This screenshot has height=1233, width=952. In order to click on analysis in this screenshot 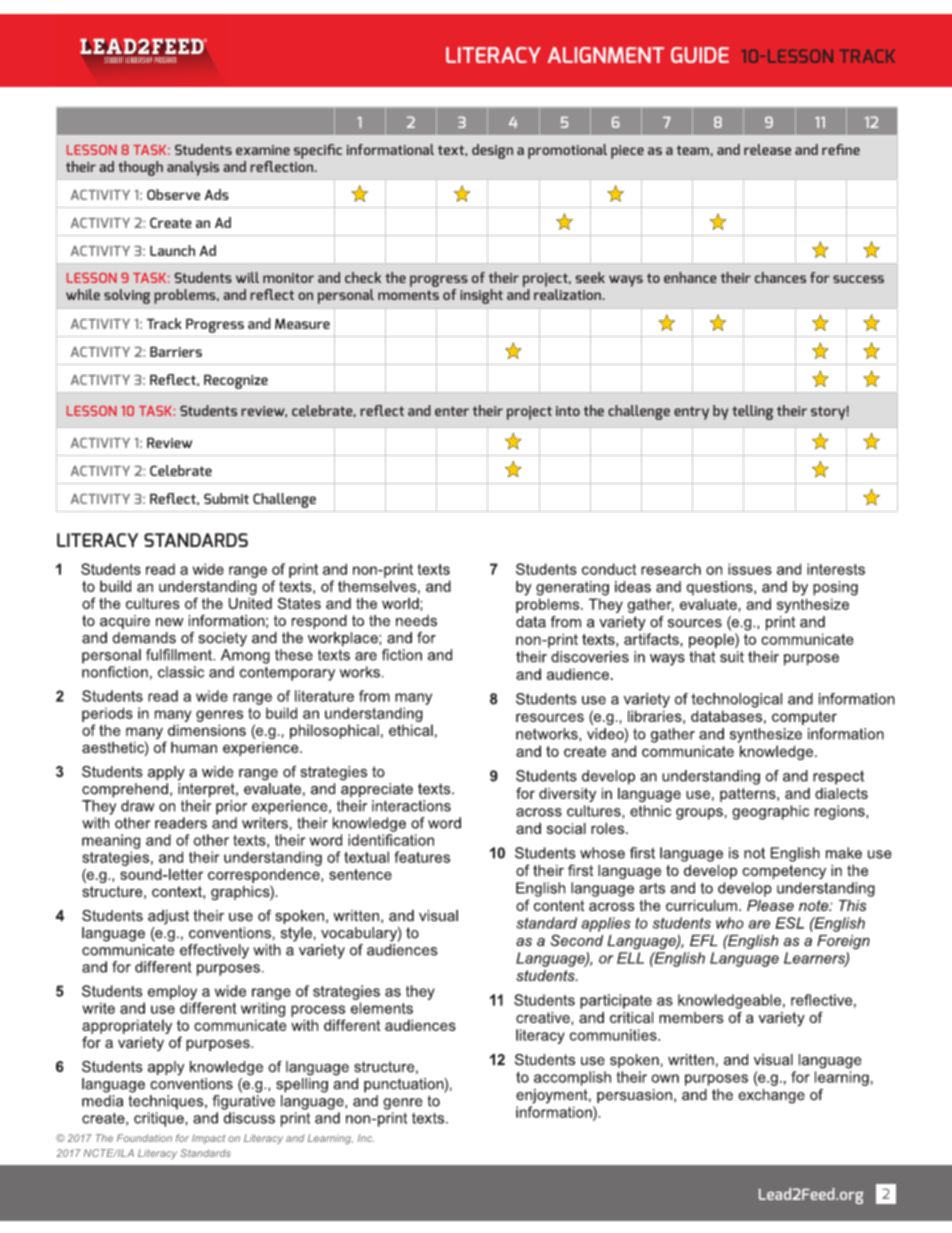, I will do `click(193, 168)`.
